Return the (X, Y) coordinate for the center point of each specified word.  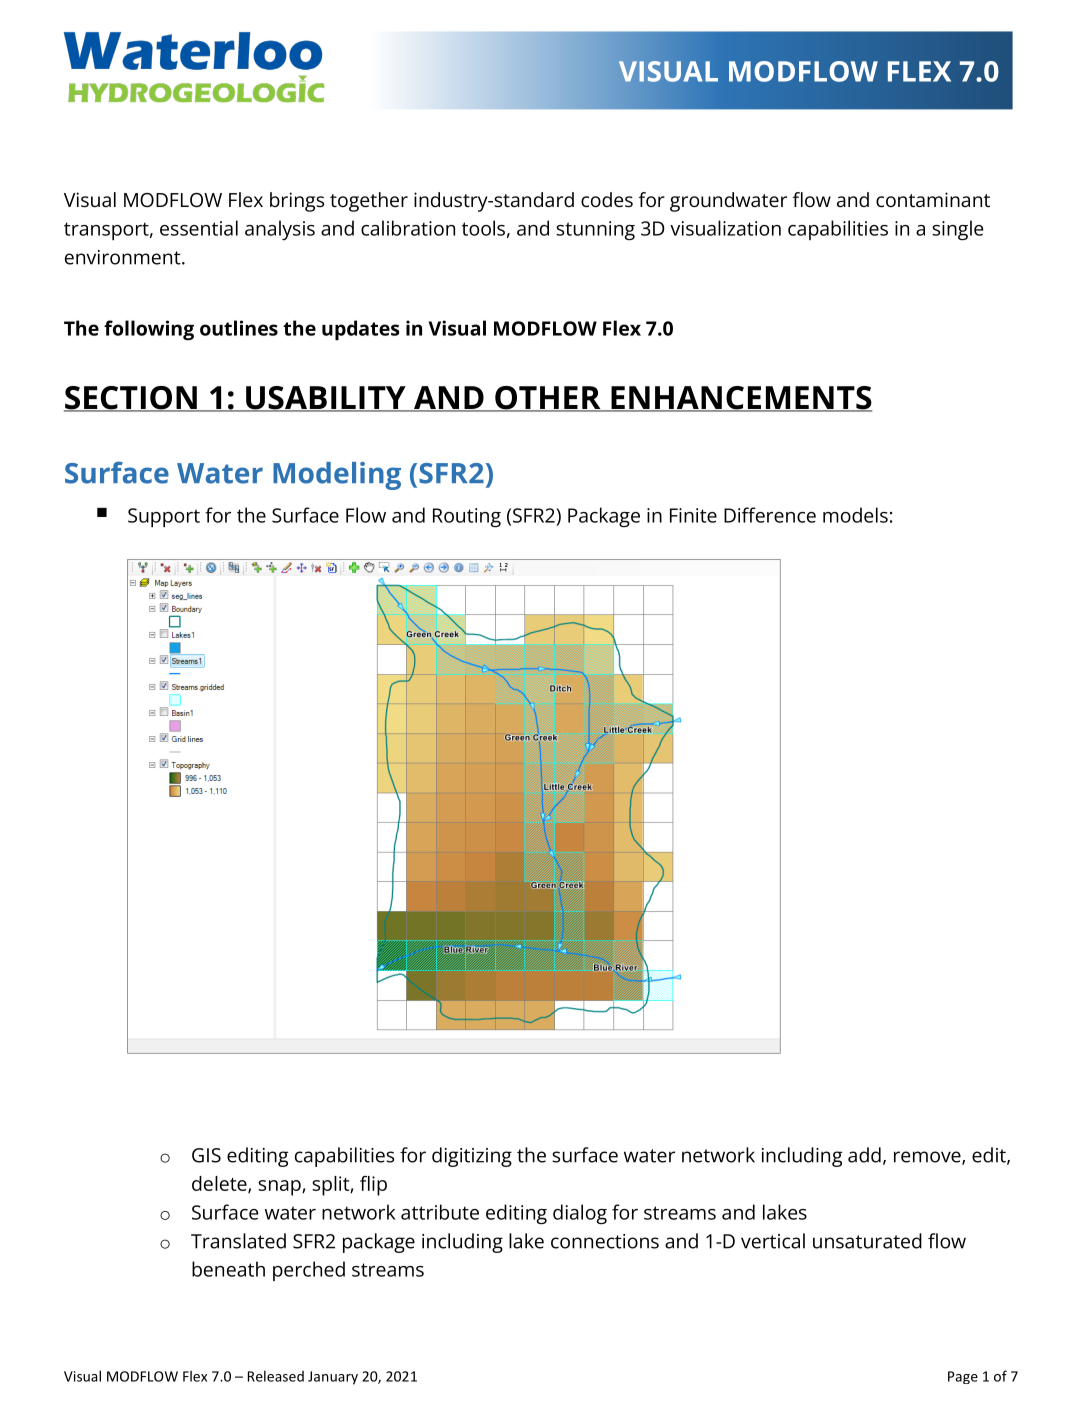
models (855, 515)
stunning (595, 230)
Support (164, 517)
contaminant (933, 199)
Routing (467, 517)
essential (199, 228)
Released (276, 1376)
